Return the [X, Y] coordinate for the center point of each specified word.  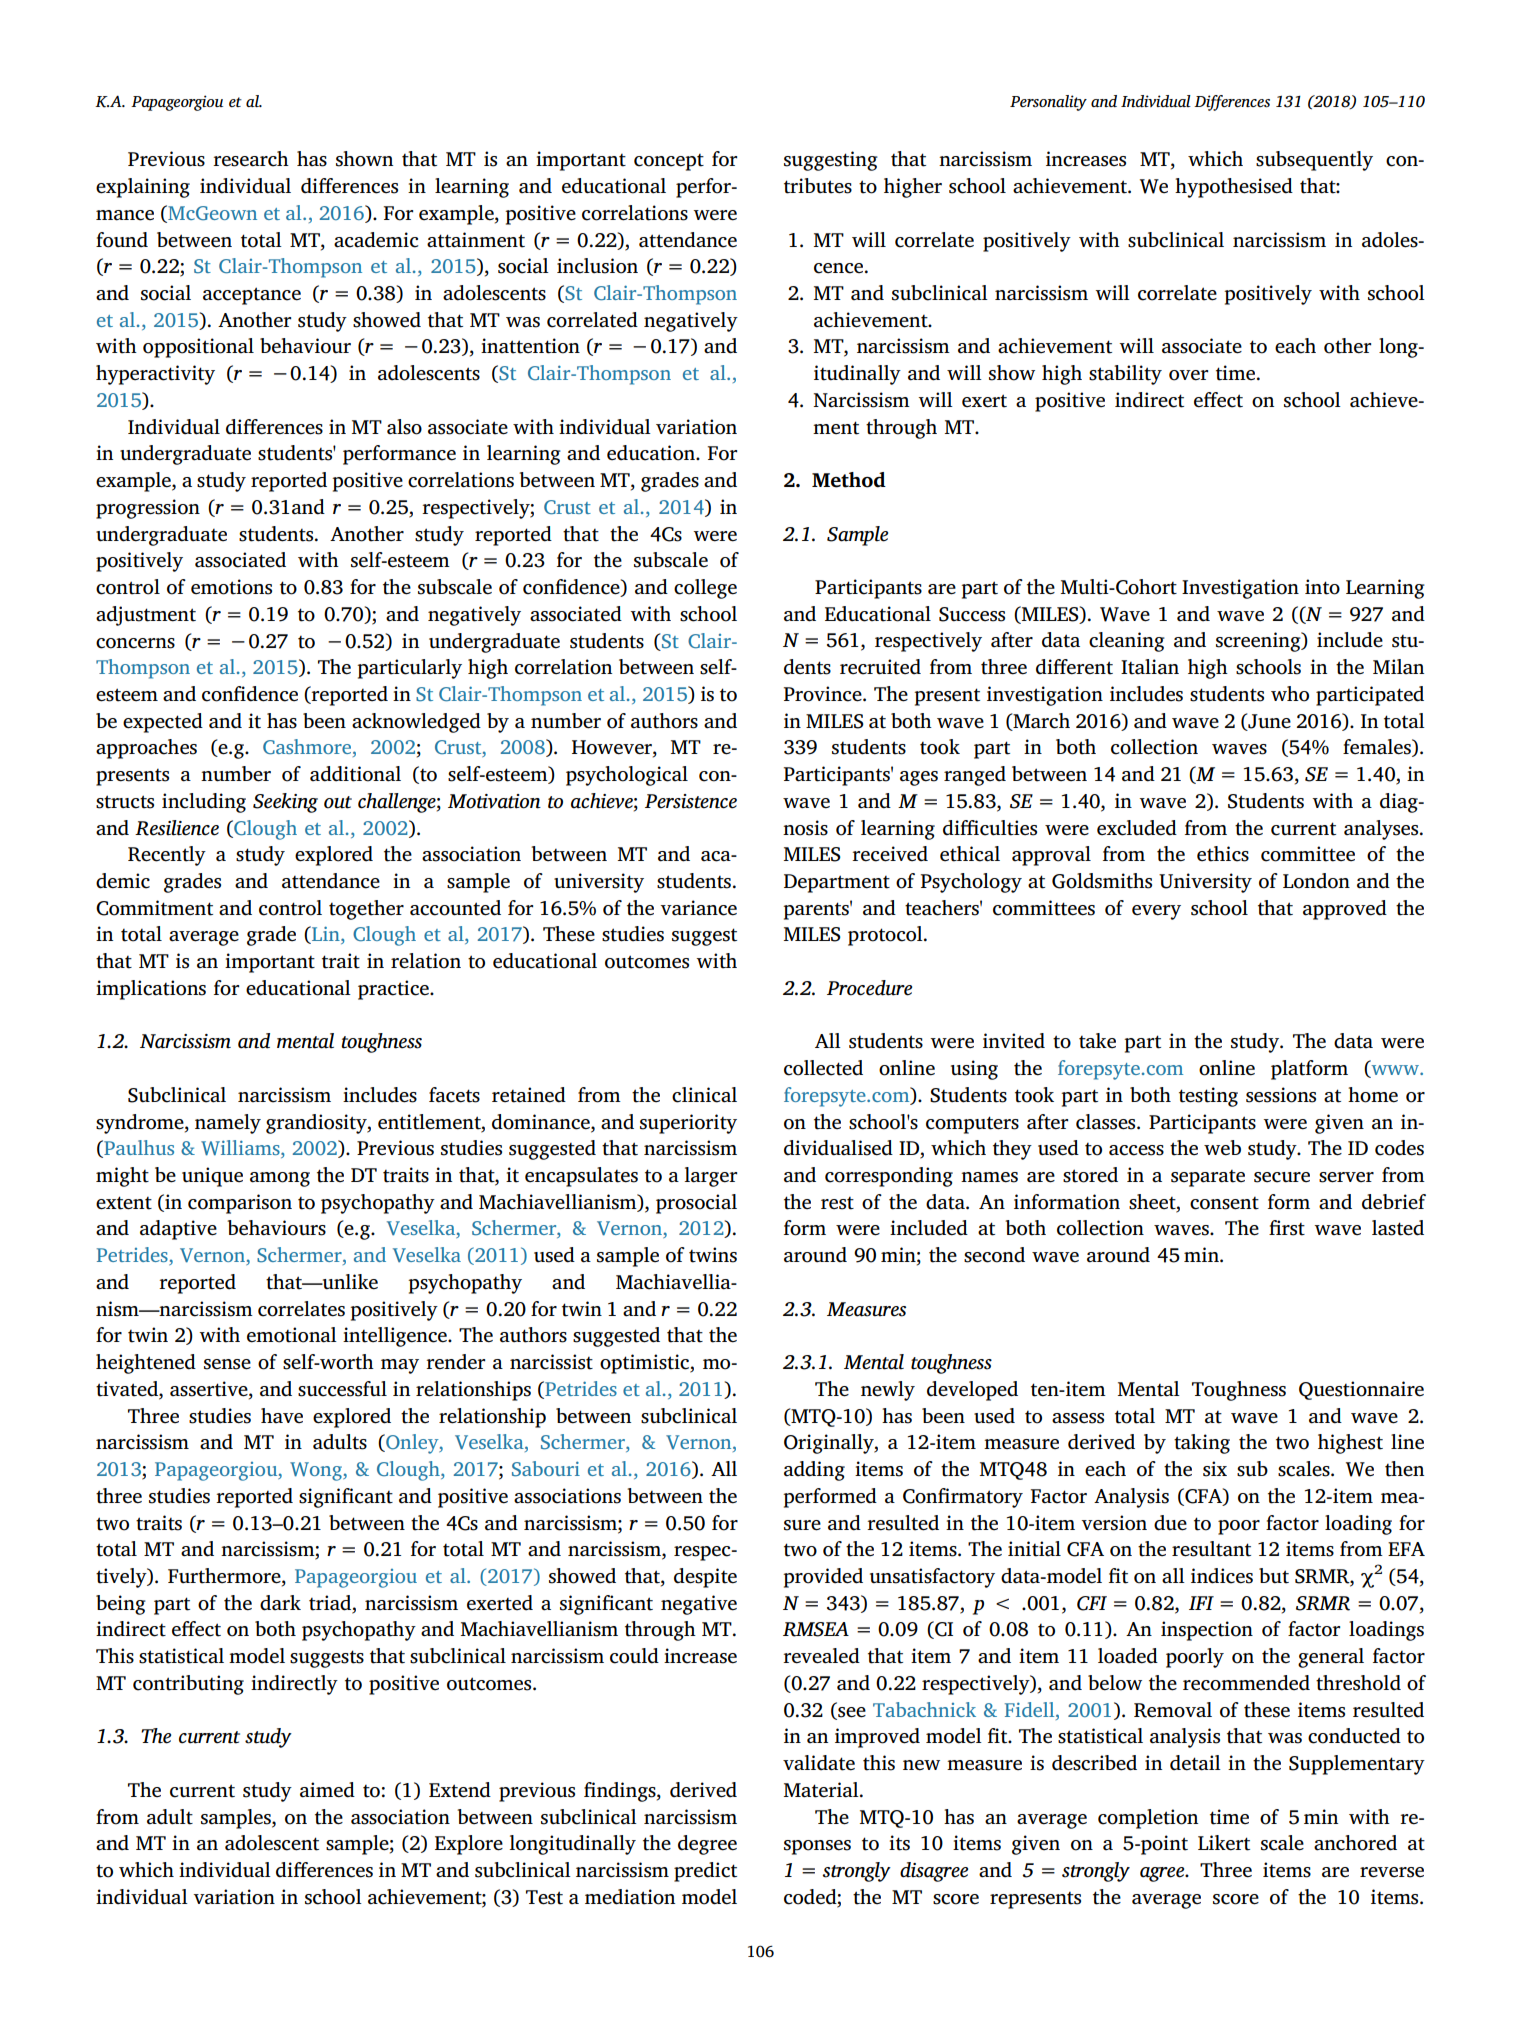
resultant [1211, 1549]
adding [814, 1471]
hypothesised [1234, 188]
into [1322, 587]
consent [1224, 1203]
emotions [231, 587]
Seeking [285, 803]
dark [280, 1603]
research [251, 159]
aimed [327, 1790]
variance [698, 908]
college [705, 589]
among [280, 1179]
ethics [1223, 854]
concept [669, 162]
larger [710, 1177]
